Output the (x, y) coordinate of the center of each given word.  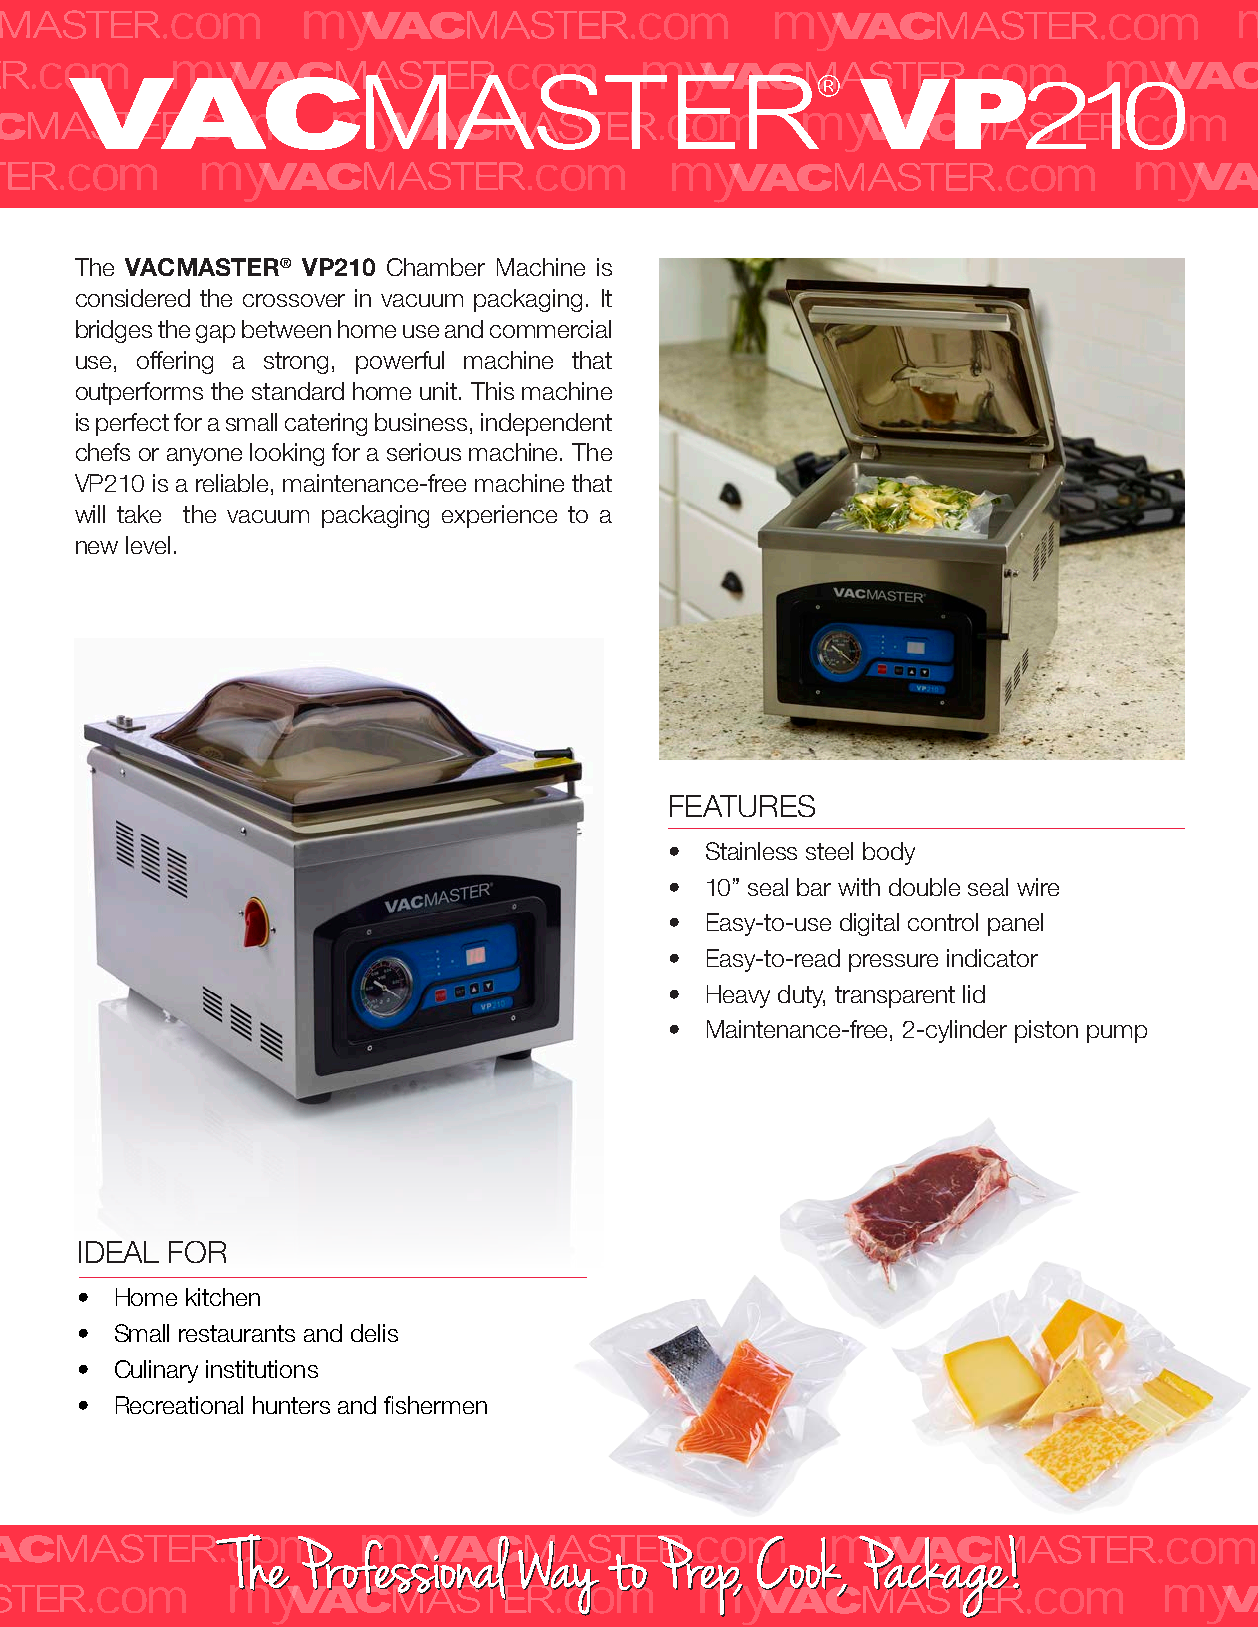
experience (499, 516)
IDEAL (119, 1252)
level (148, 545)
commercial (550, 329)
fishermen (435, 1405)
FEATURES (742, 806)
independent (546, 424)
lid (974, 994)
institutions (262, 1369)
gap (215, 334)
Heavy (738, 996)
